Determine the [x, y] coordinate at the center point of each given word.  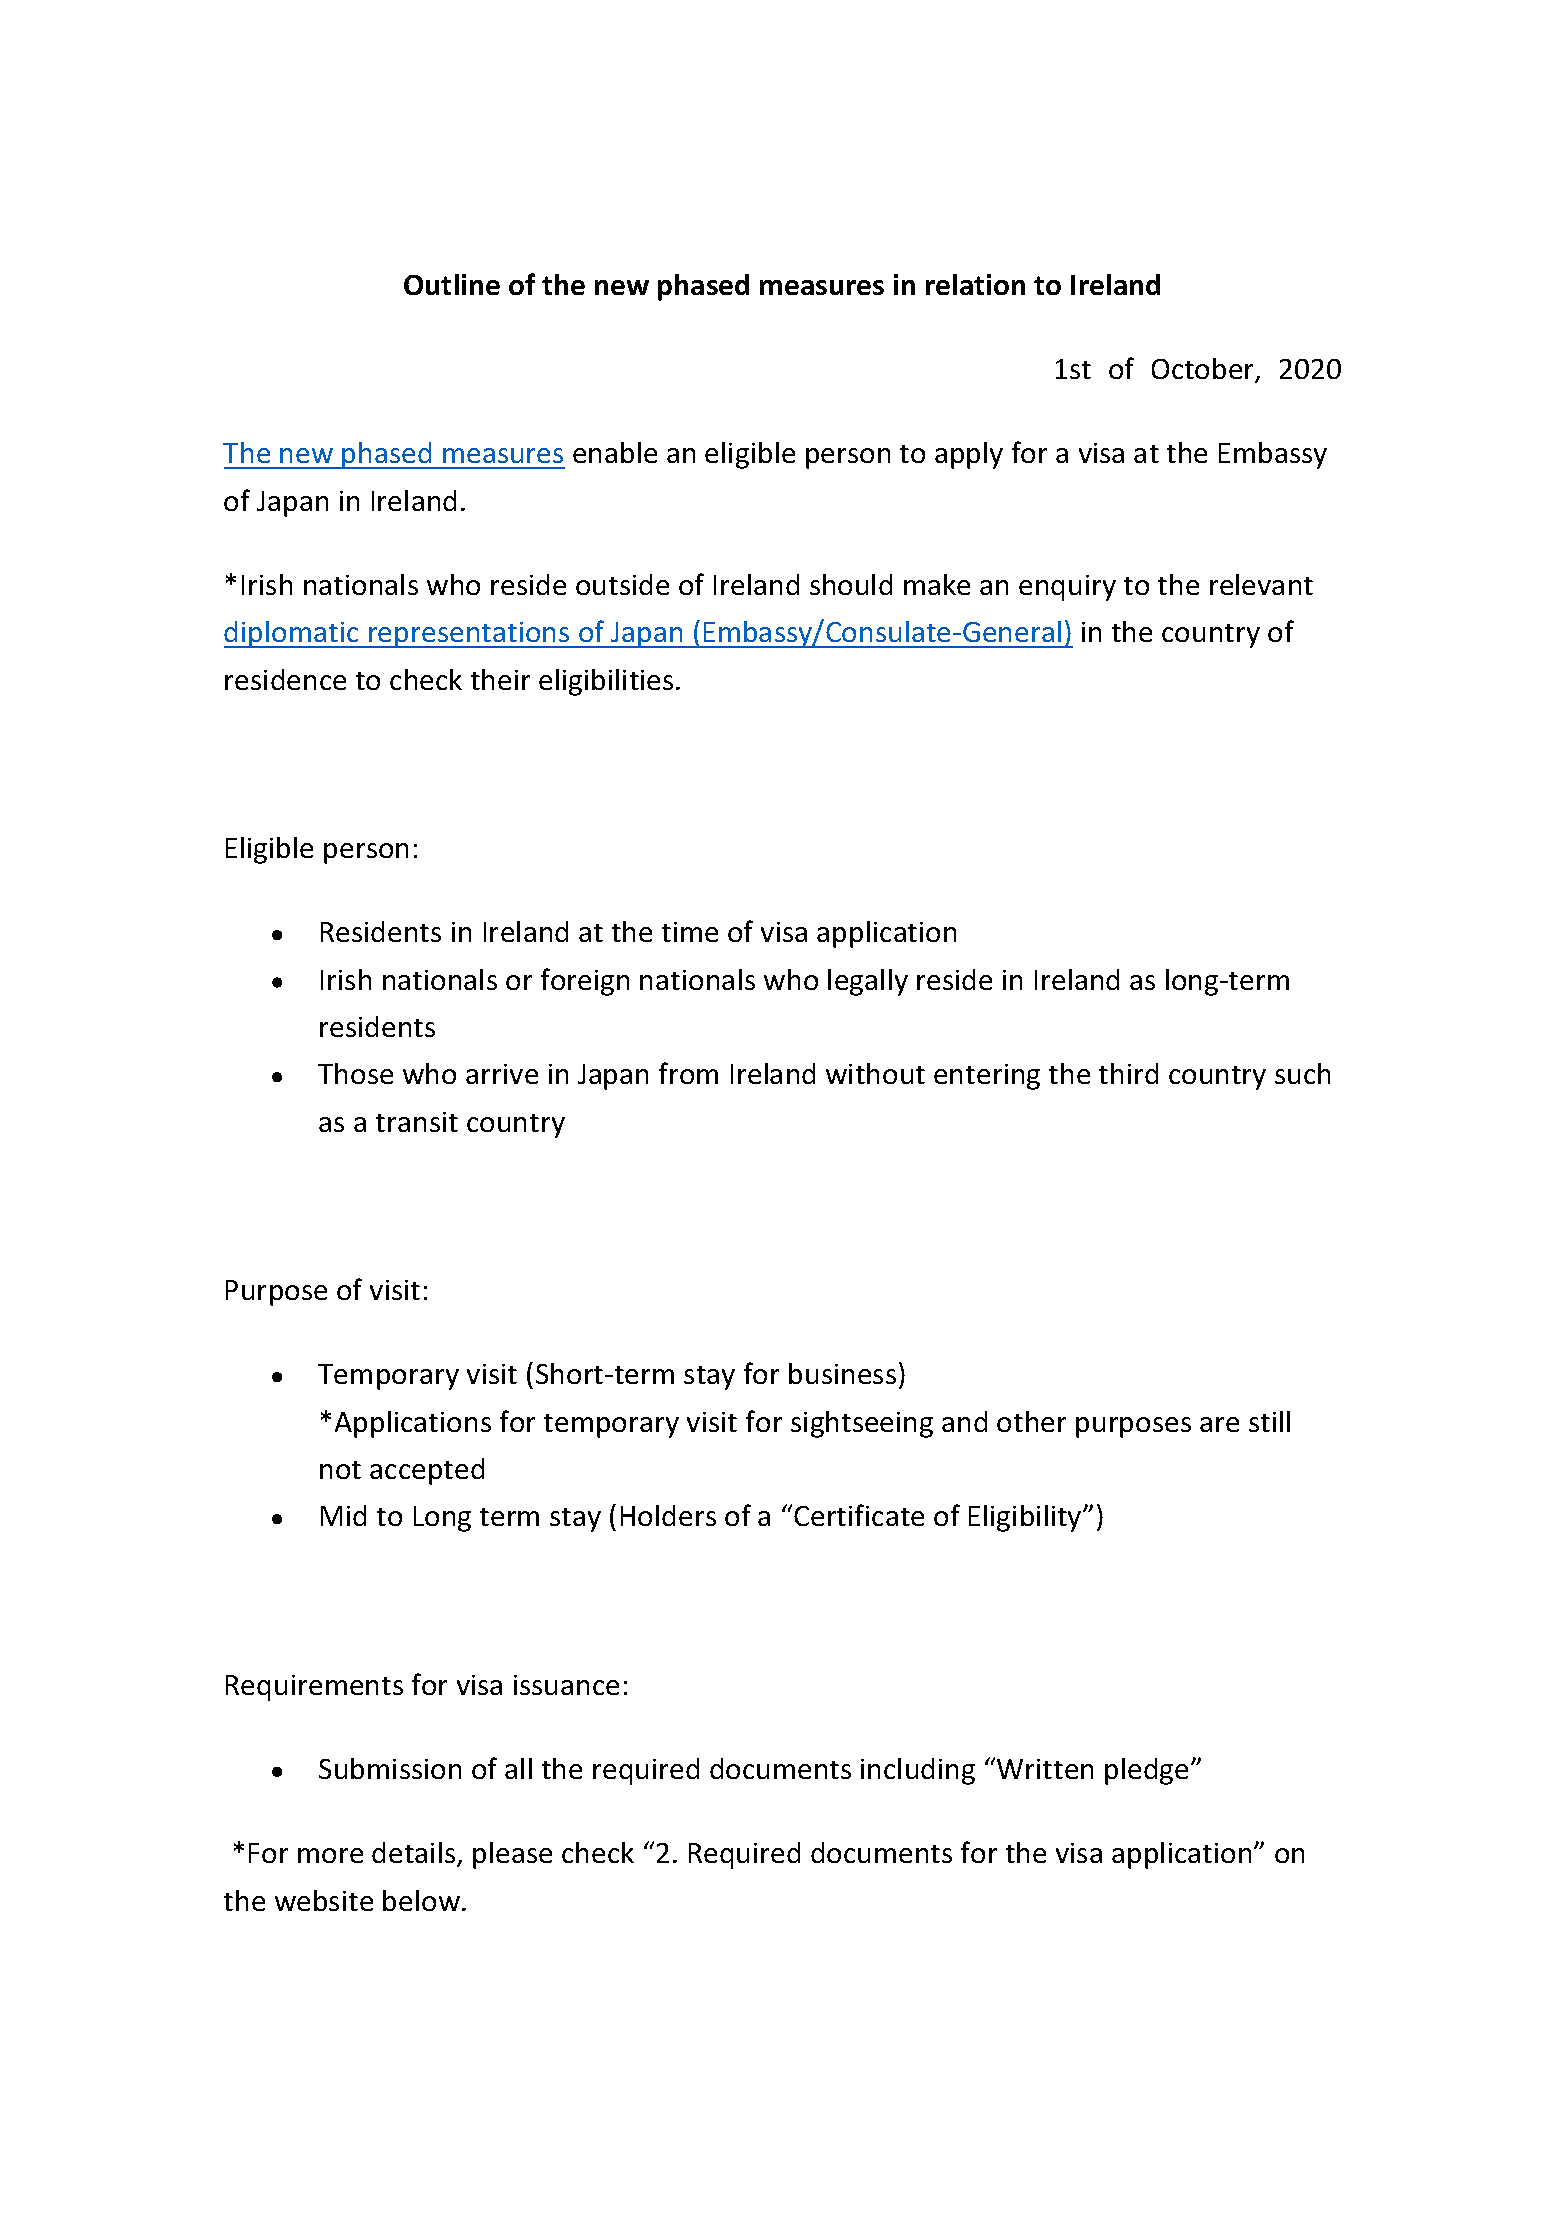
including [918, 1771]
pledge [1146, 1771]
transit [417, 1122]
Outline [452, 284]
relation [975, 284]
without [875, 1073]
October [1204, 370]
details [415, 1854]
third [1128, 1073]
